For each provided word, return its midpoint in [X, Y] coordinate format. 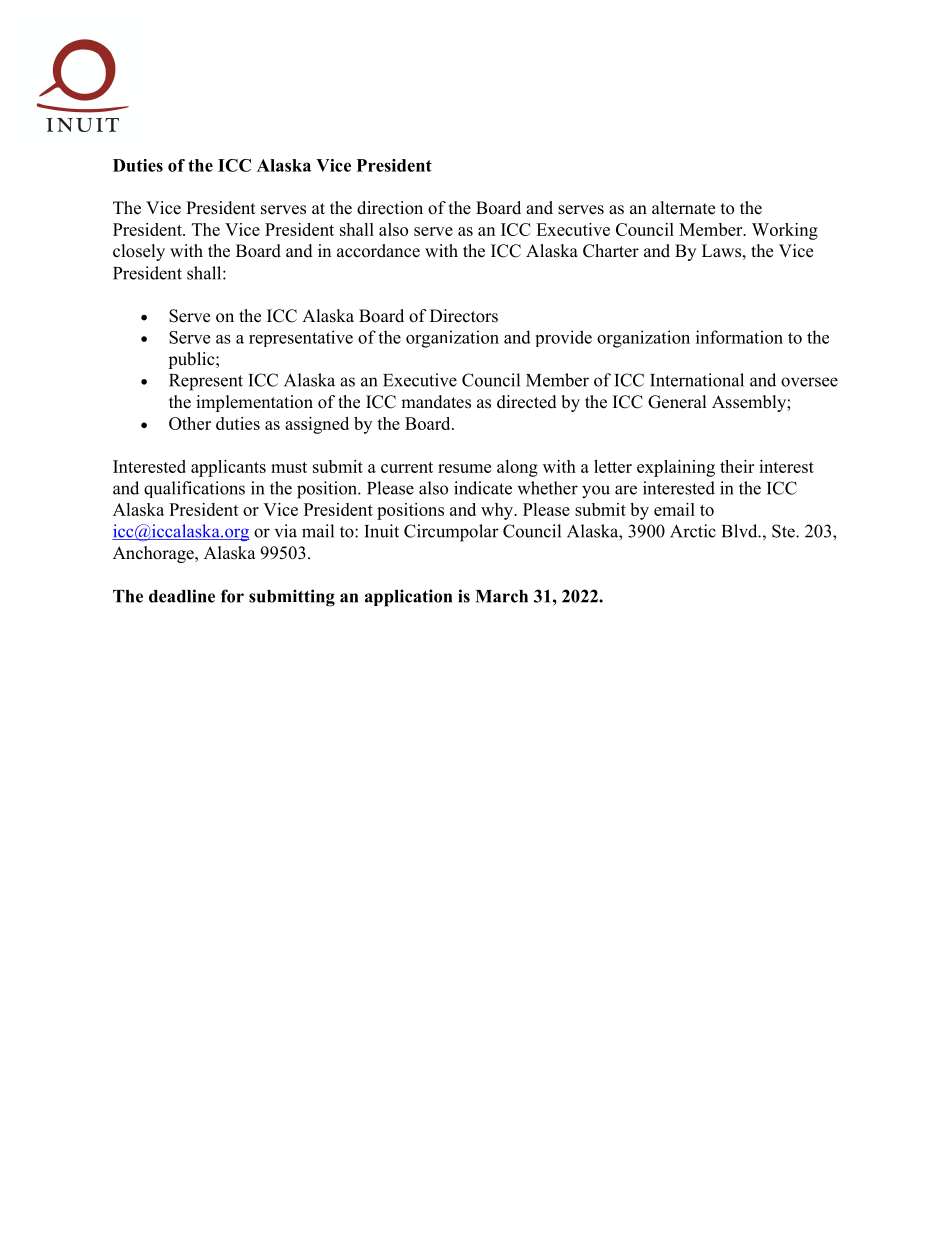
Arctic [693, 531]
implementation [254, 403]
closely [139, 252]
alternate [683, 208]
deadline [182, 596]
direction [390, 208]
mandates [436, 402]
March [502, 596]
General [677, 402]
